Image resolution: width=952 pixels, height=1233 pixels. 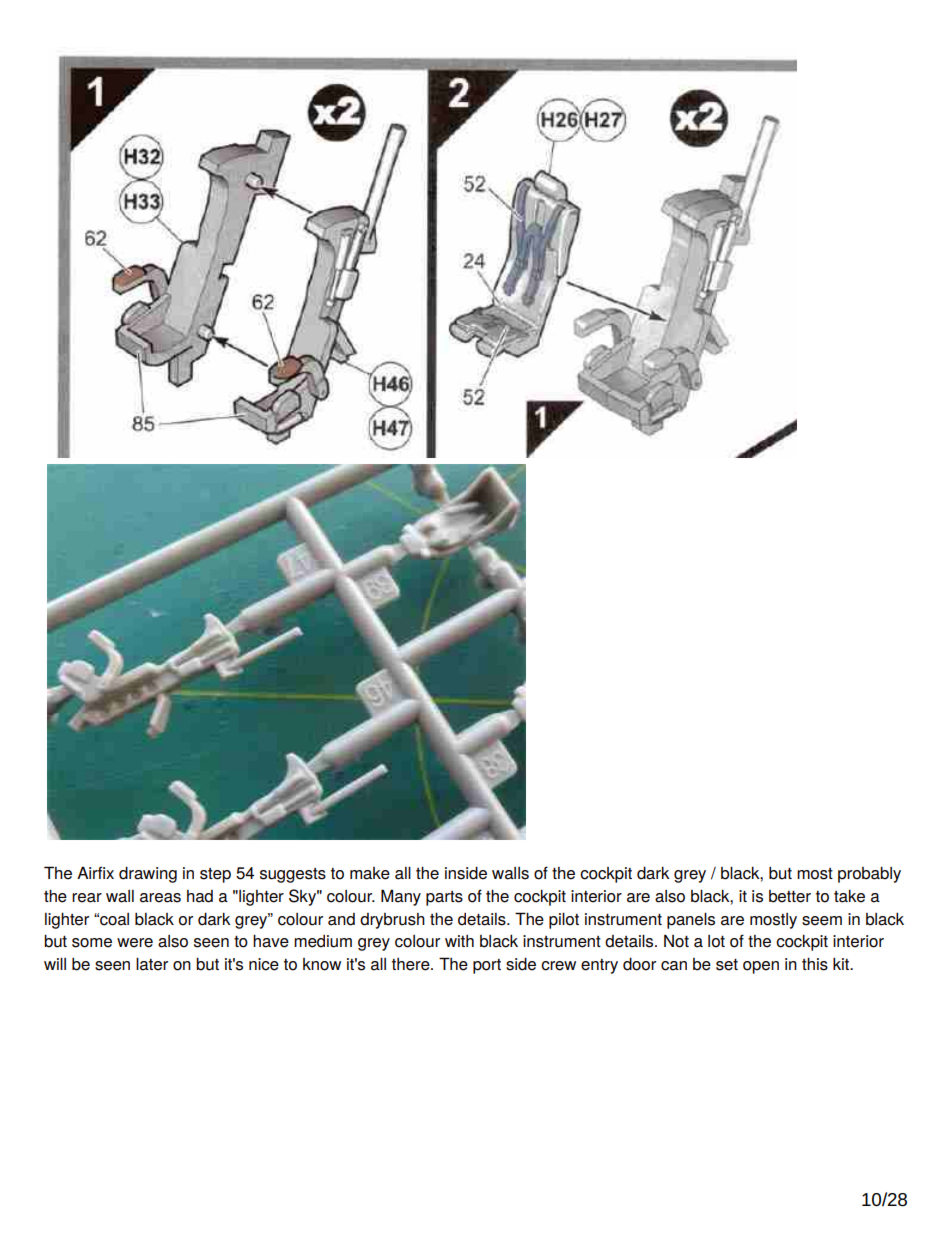 What do you see at coordinates (487, 966) in the page?
I see `port` at bounding box center [487, 966].
